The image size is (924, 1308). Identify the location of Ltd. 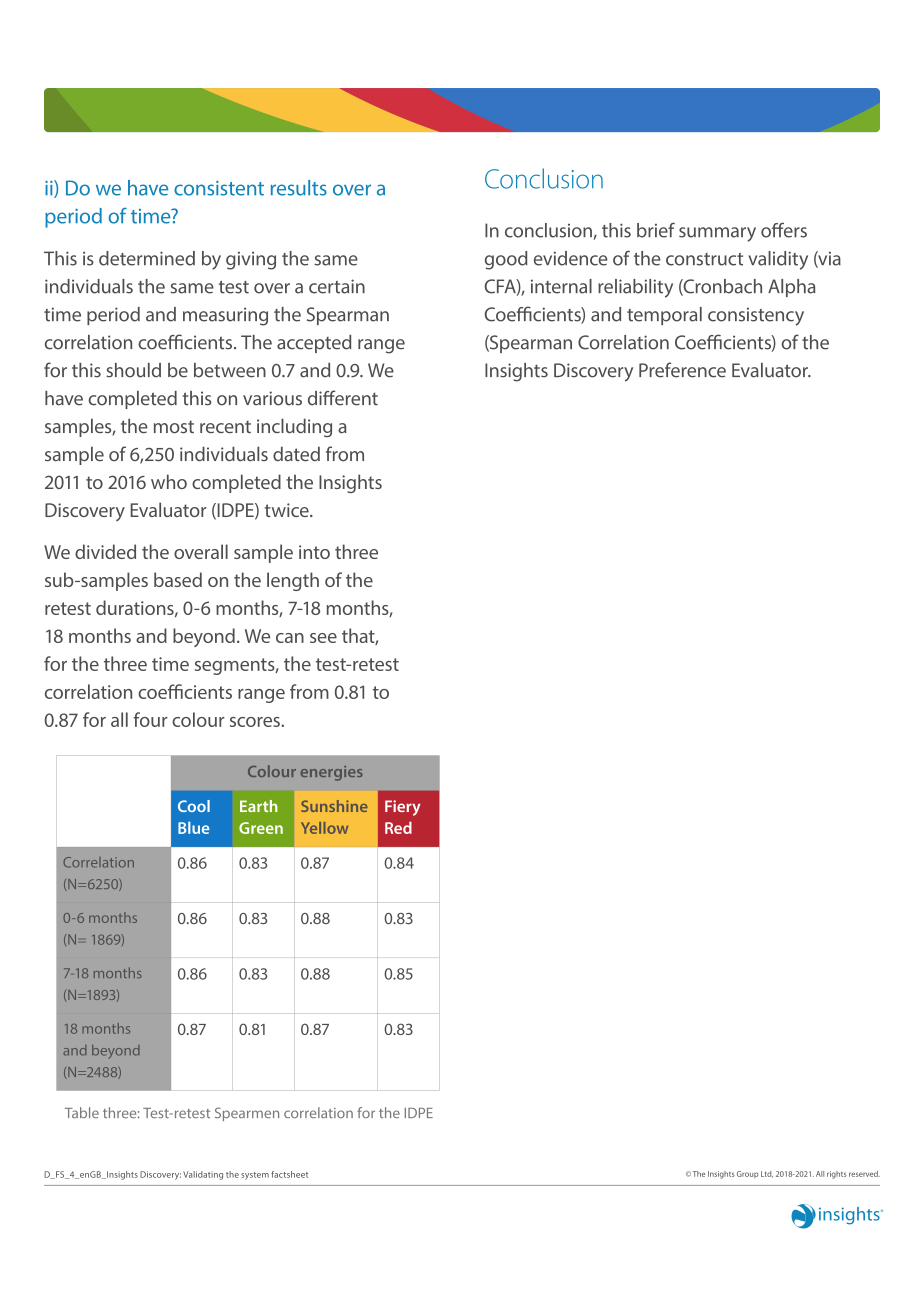
(767, 1174).
